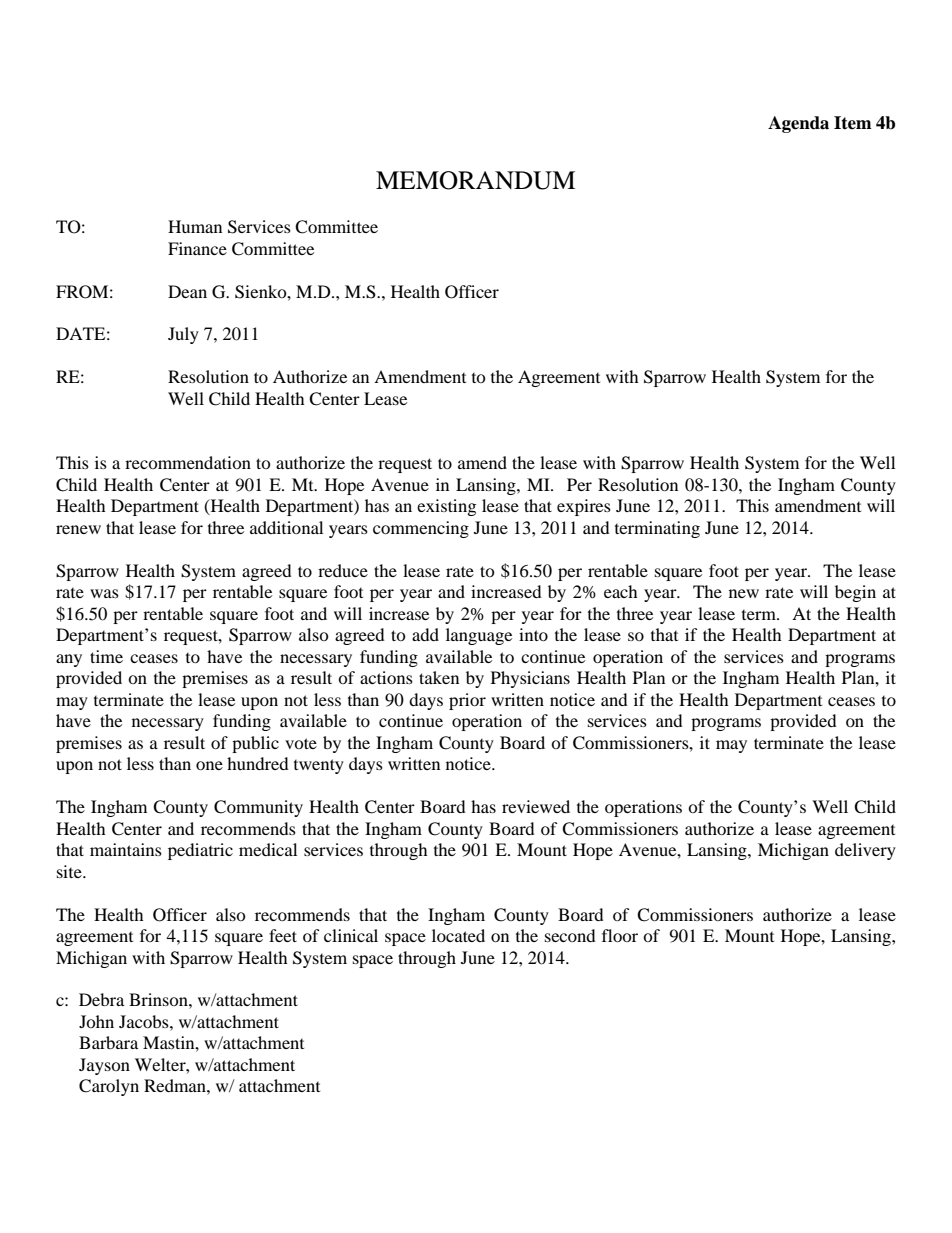 The image size is (952, 1233). Describe the element at coordinates (458, 935) in the screenshot. I see `located` at that location.
